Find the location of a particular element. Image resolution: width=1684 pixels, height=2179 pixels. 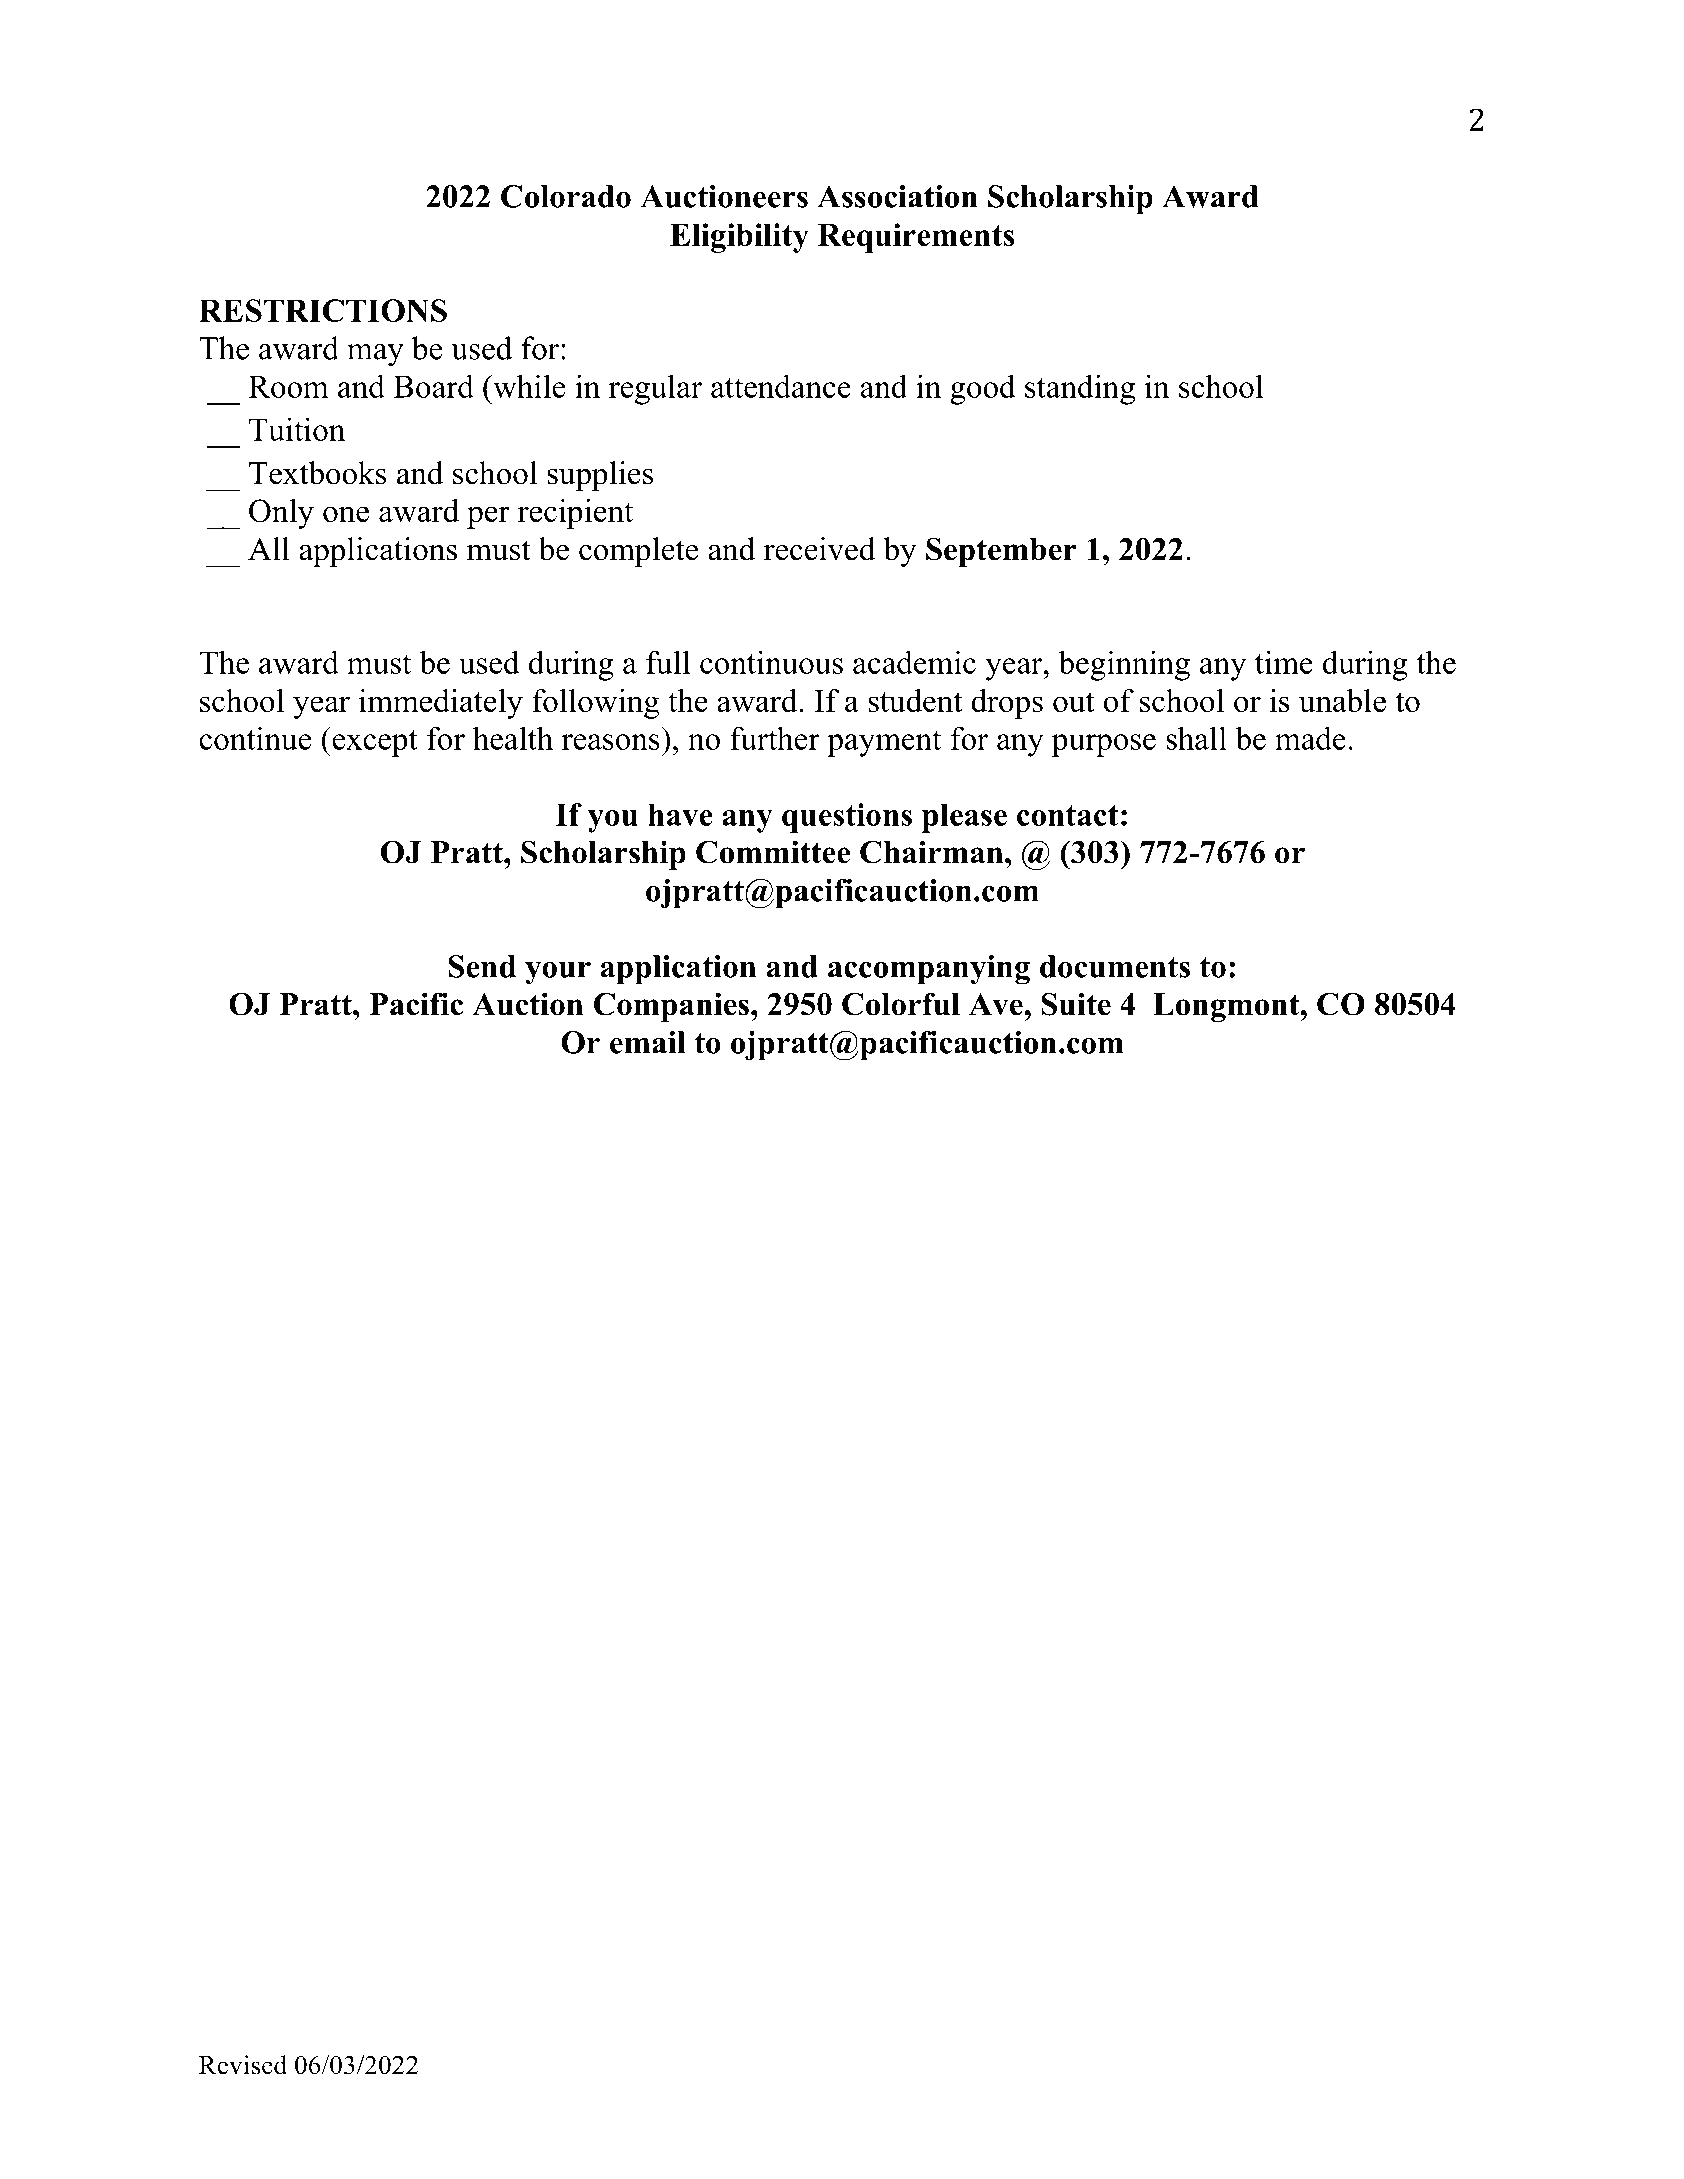

Revised is located at coordinates (243, 2065).
